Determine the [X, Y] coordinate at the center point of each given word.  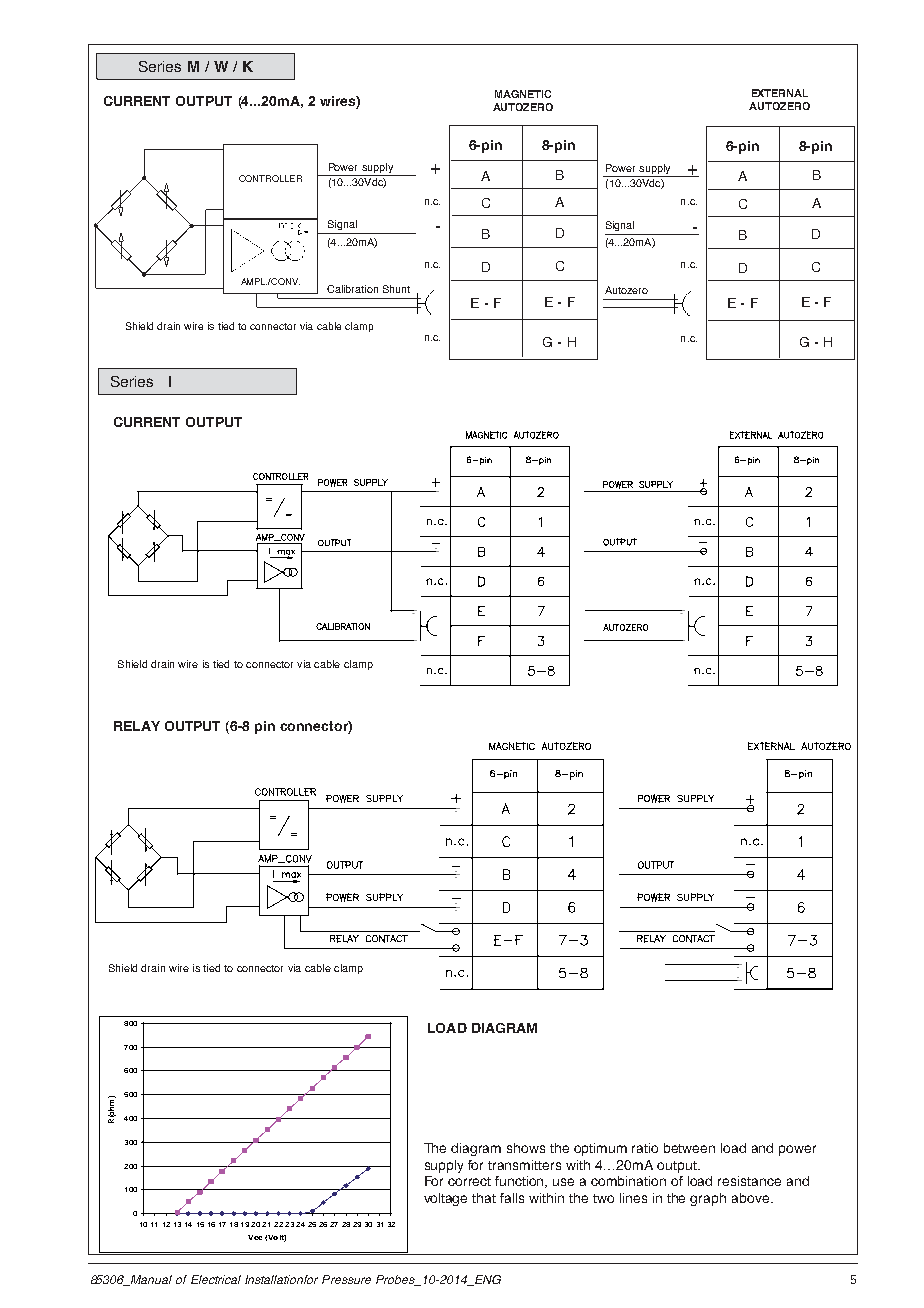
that [484, 1198]
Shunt [396, 289]
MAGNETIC [523, 94]
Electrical [216, 1279]
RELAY [137, 726]
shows [526, 1148]
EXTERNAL [780, 93]
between [689, 1148]
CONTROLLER [270, 178]
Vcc [255, 1237]
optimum [600, 1149]
